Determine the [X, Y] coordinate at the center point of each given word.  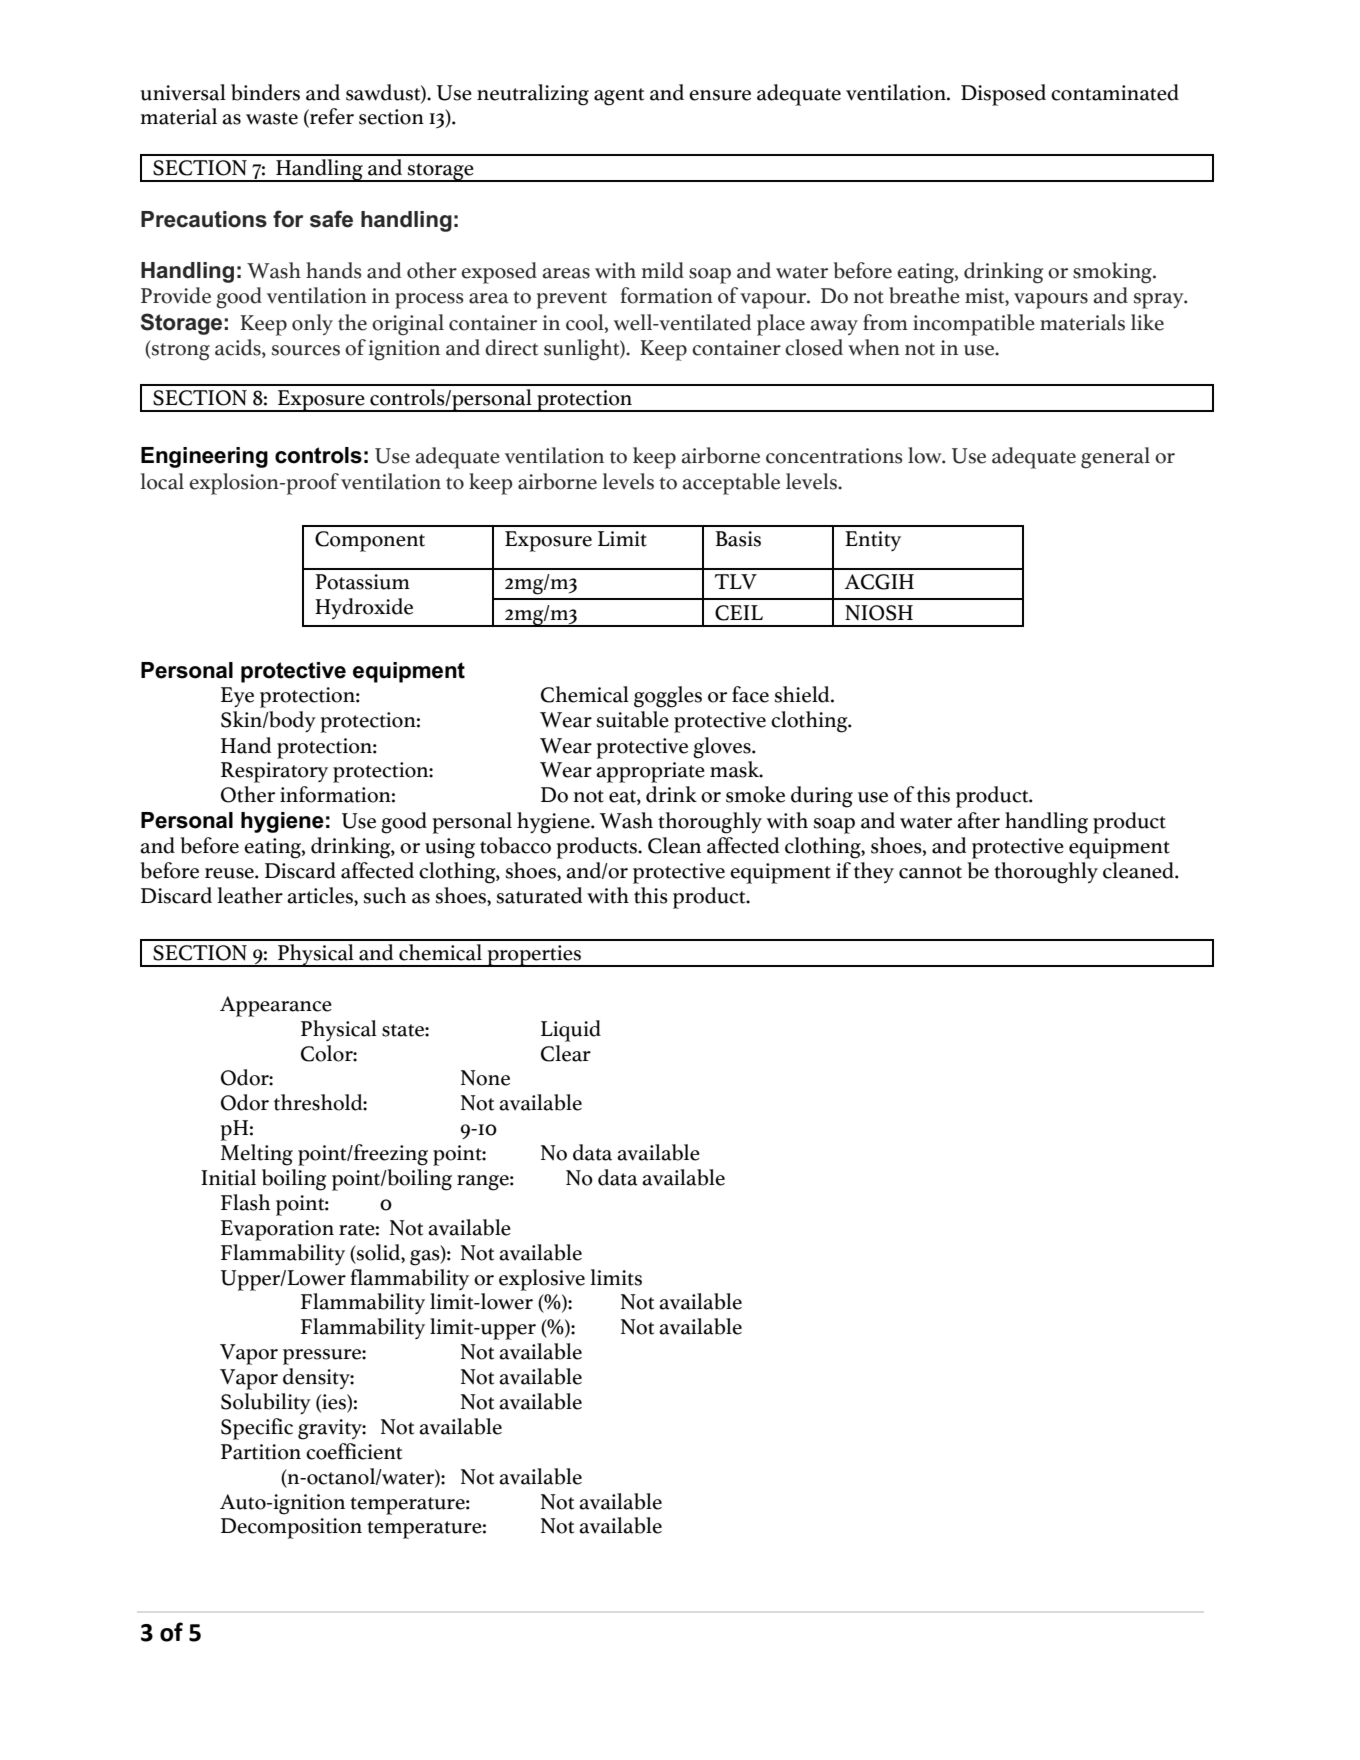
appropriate [650, 772]
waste [272, 118]
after [978, 820]
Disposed [1003, 95]
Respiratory [274, 772]
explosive [542, 1280]
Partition [261, 1452]
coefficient [354, 1451]
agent [619, 97]
